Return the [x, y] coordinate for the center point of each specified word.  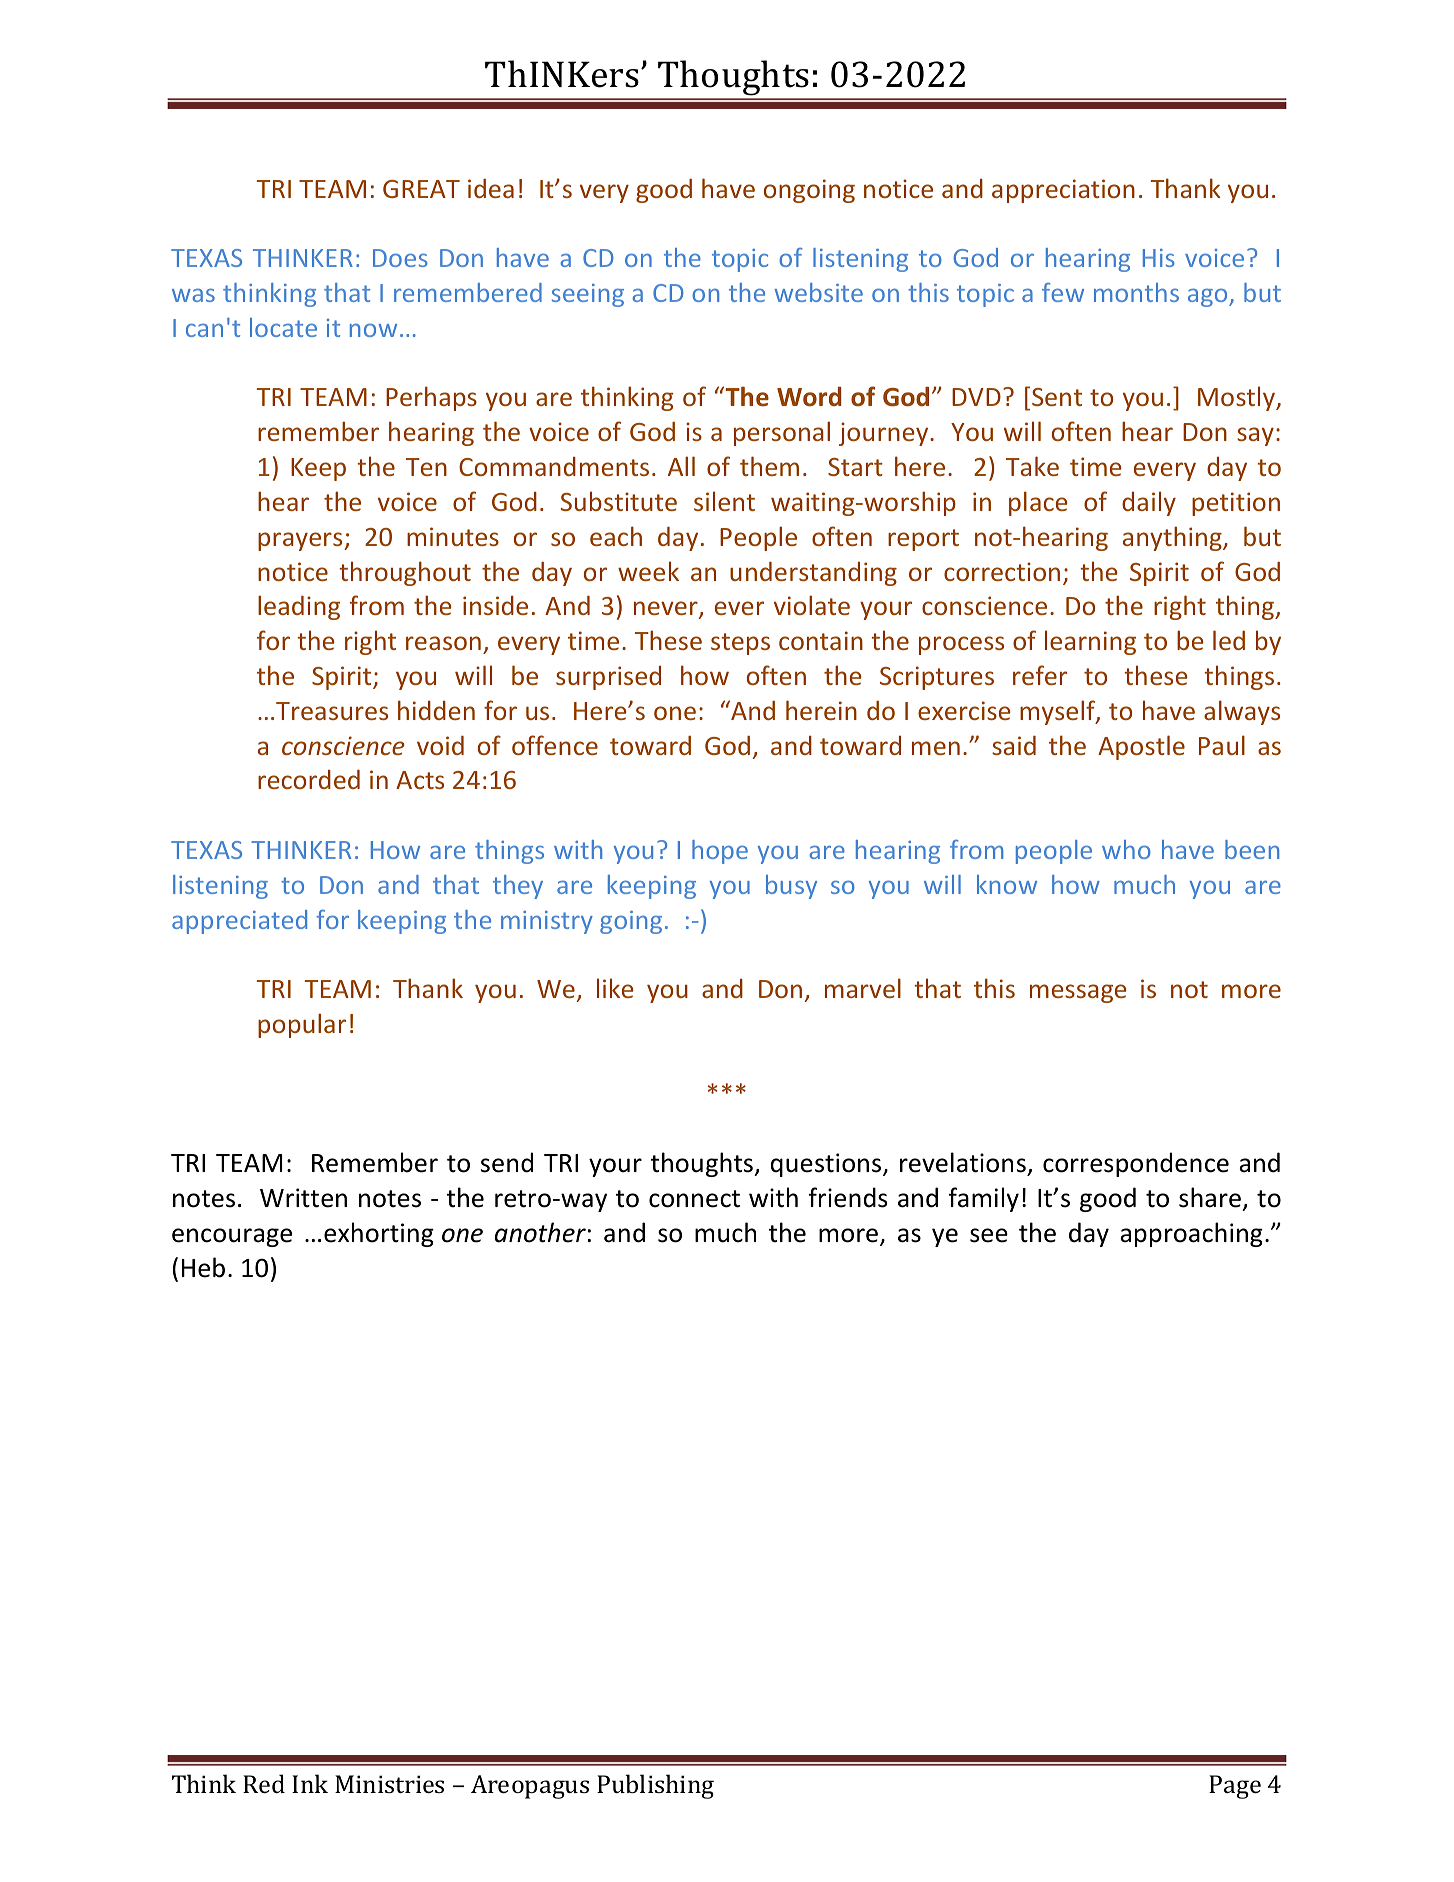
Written [303, 1198]
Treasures [332, 711]
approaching [1191, 1234]
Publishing [655, 1786]
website [819, 292]
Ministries [389, 1784]
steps [740, 644]
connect [694, 1199]
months [1136, 292]
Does [400, 258]
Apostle [1141, 747]
